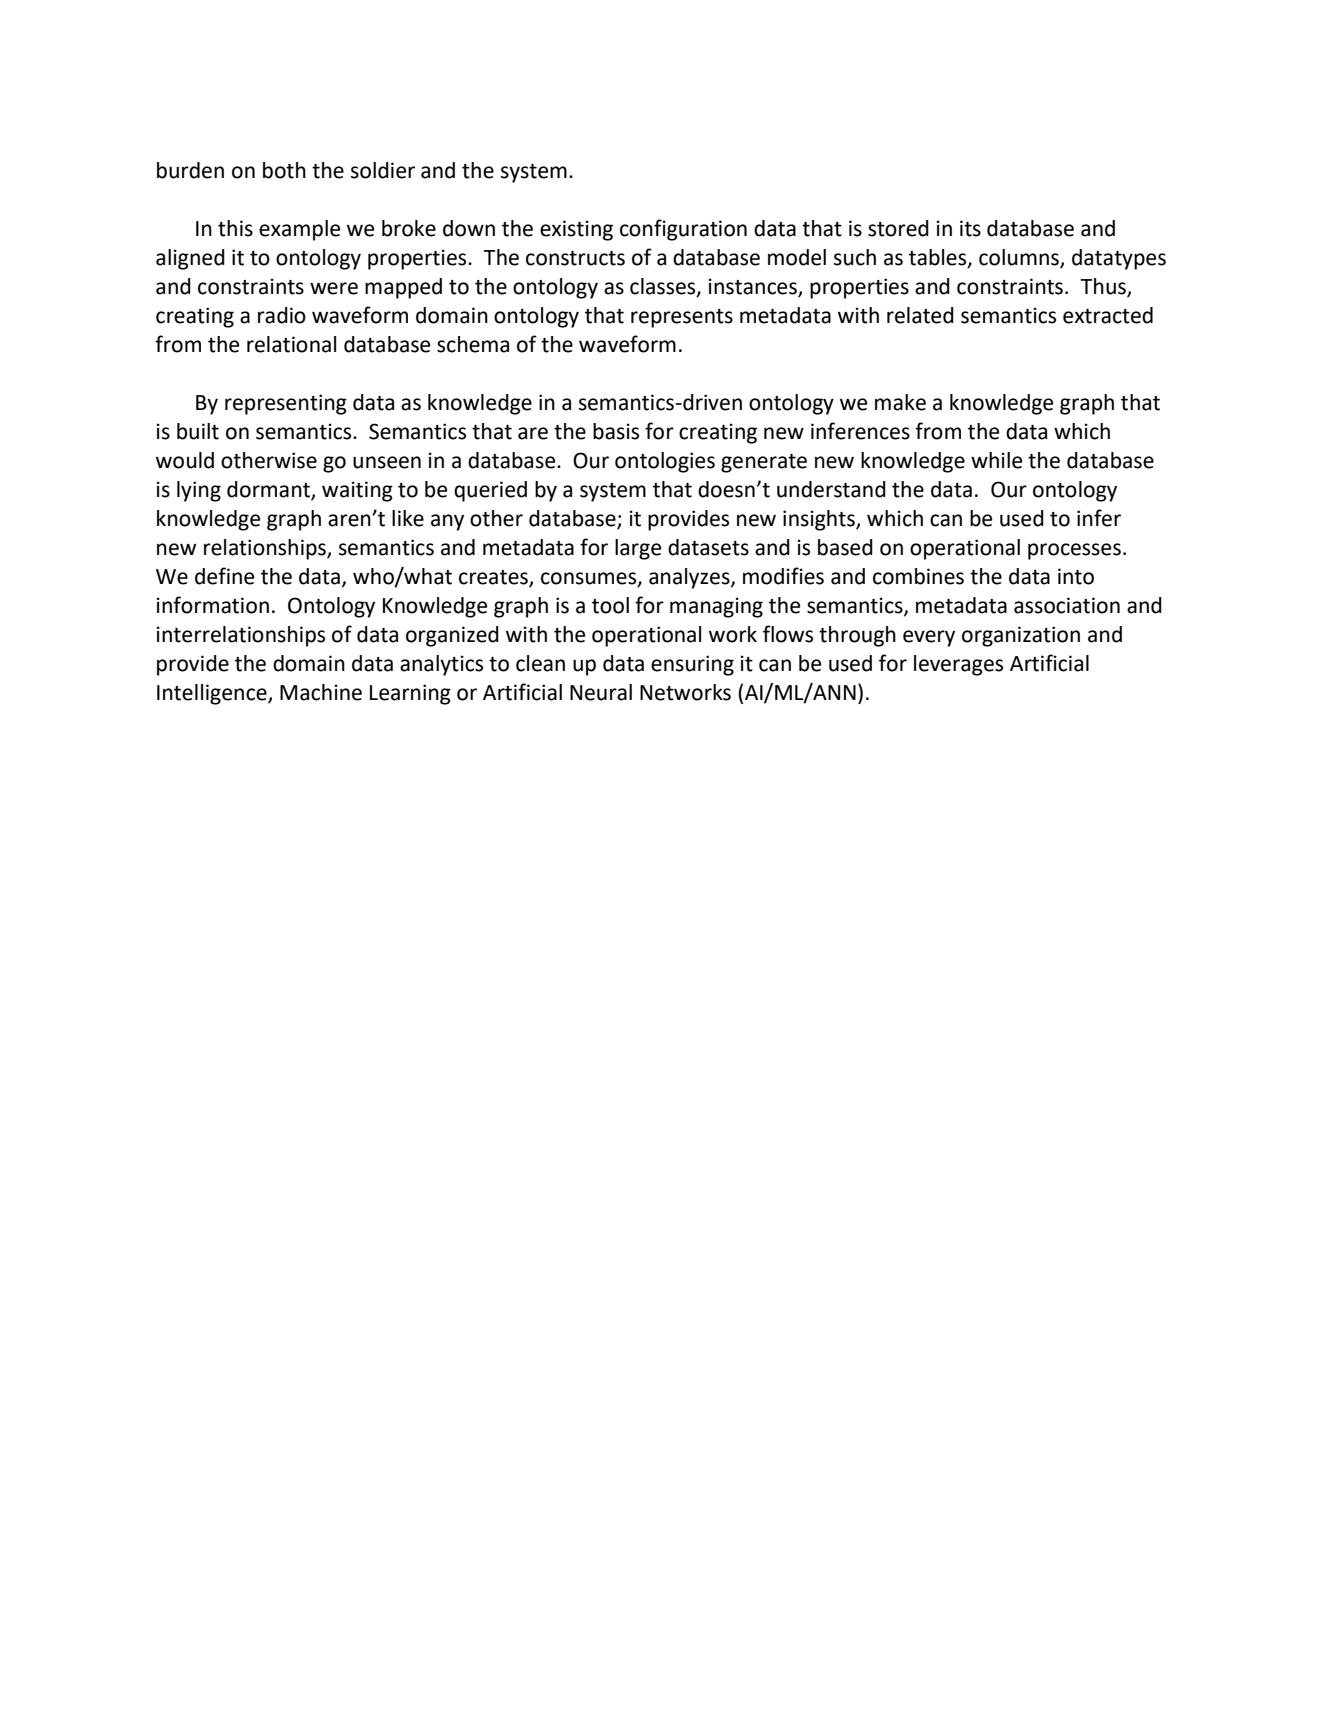 The image size is (1322, 1711). Describe the element at coordinates (683, 230) in the screenshot. I see `configuration` at that location.
